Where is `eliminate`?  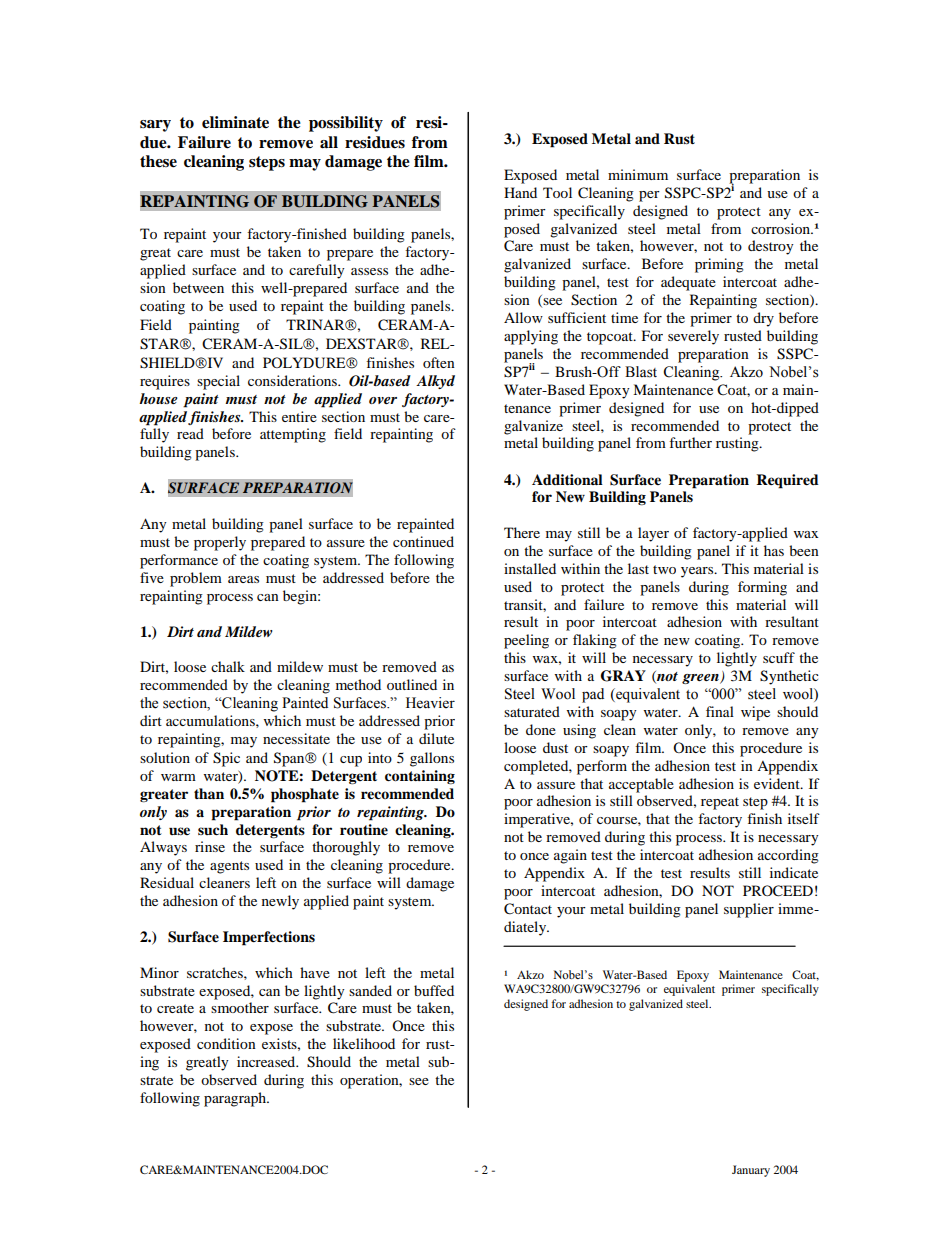 eliminate is located at coordinates (235, 122).
